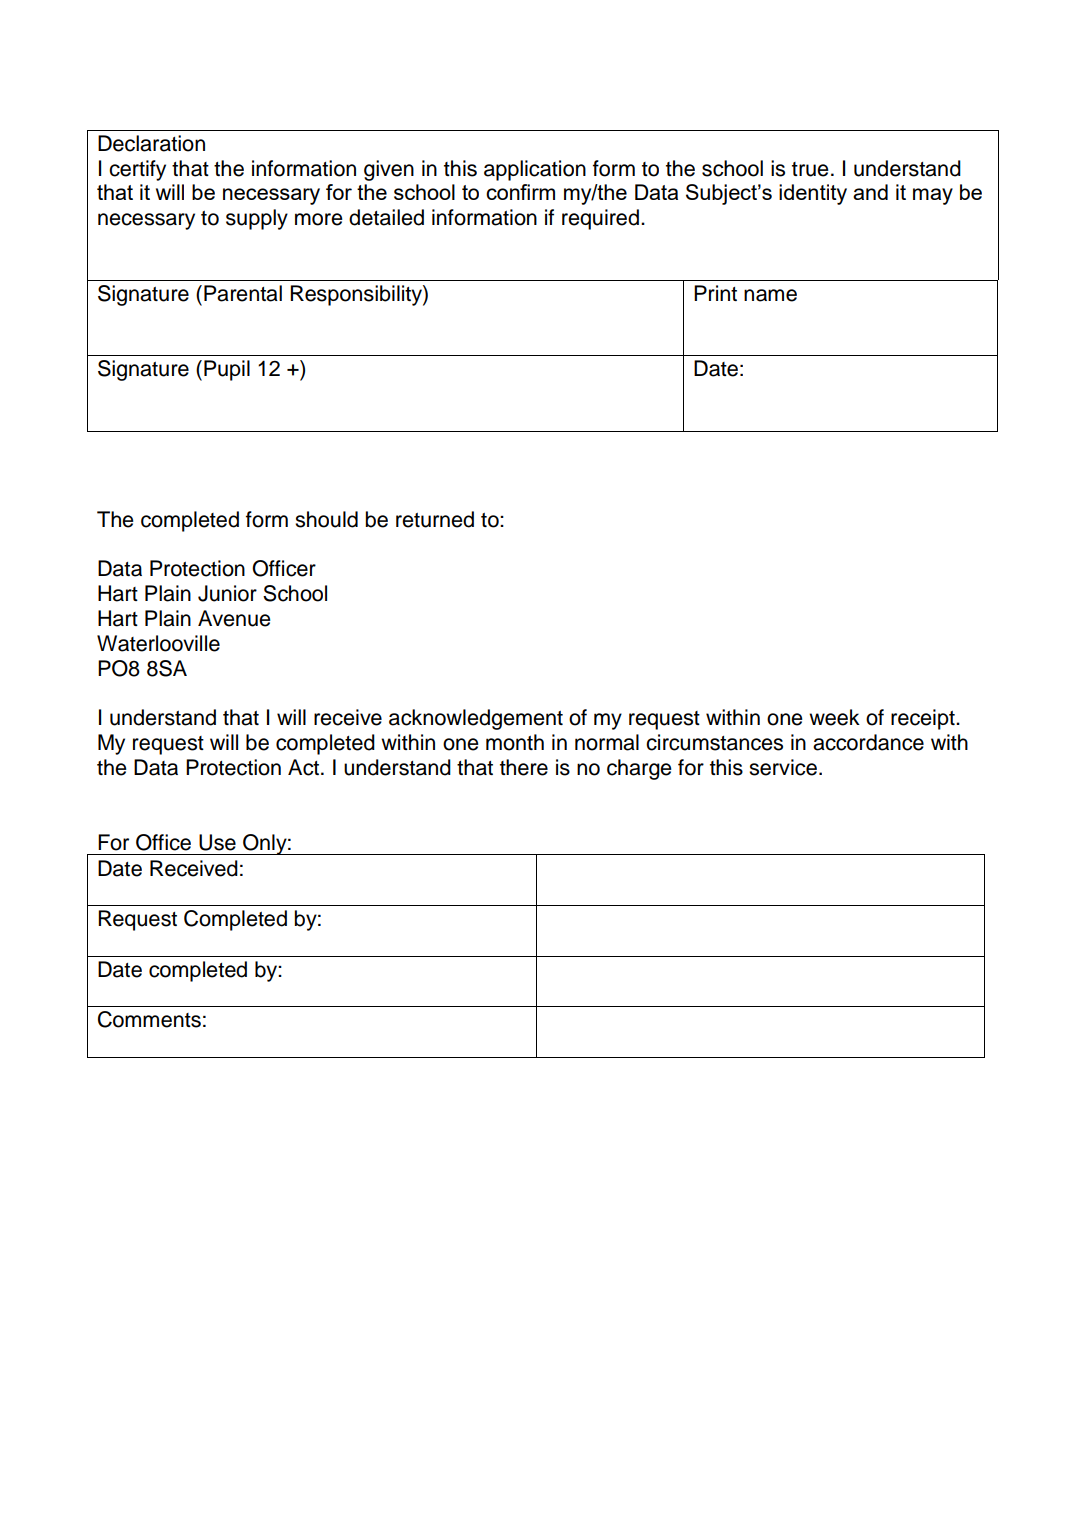 The image size is (1072, 1517). What do you see at coordinates (834, 717) in the screenshot?
I see `week` at bounding box center [834, 717].
